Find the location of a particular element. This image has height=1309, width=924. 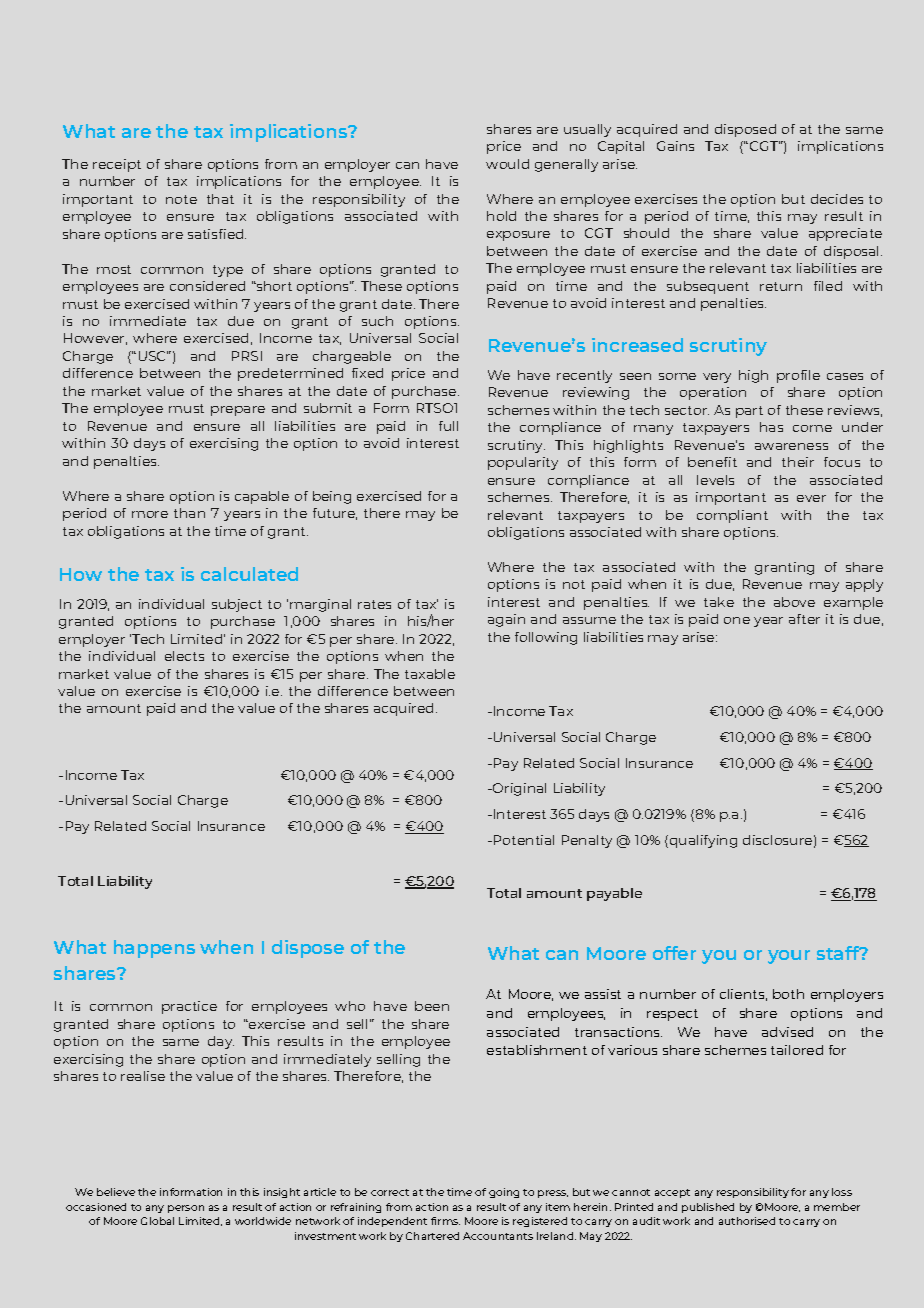

authorised is located at coordinates (747, 1221).
